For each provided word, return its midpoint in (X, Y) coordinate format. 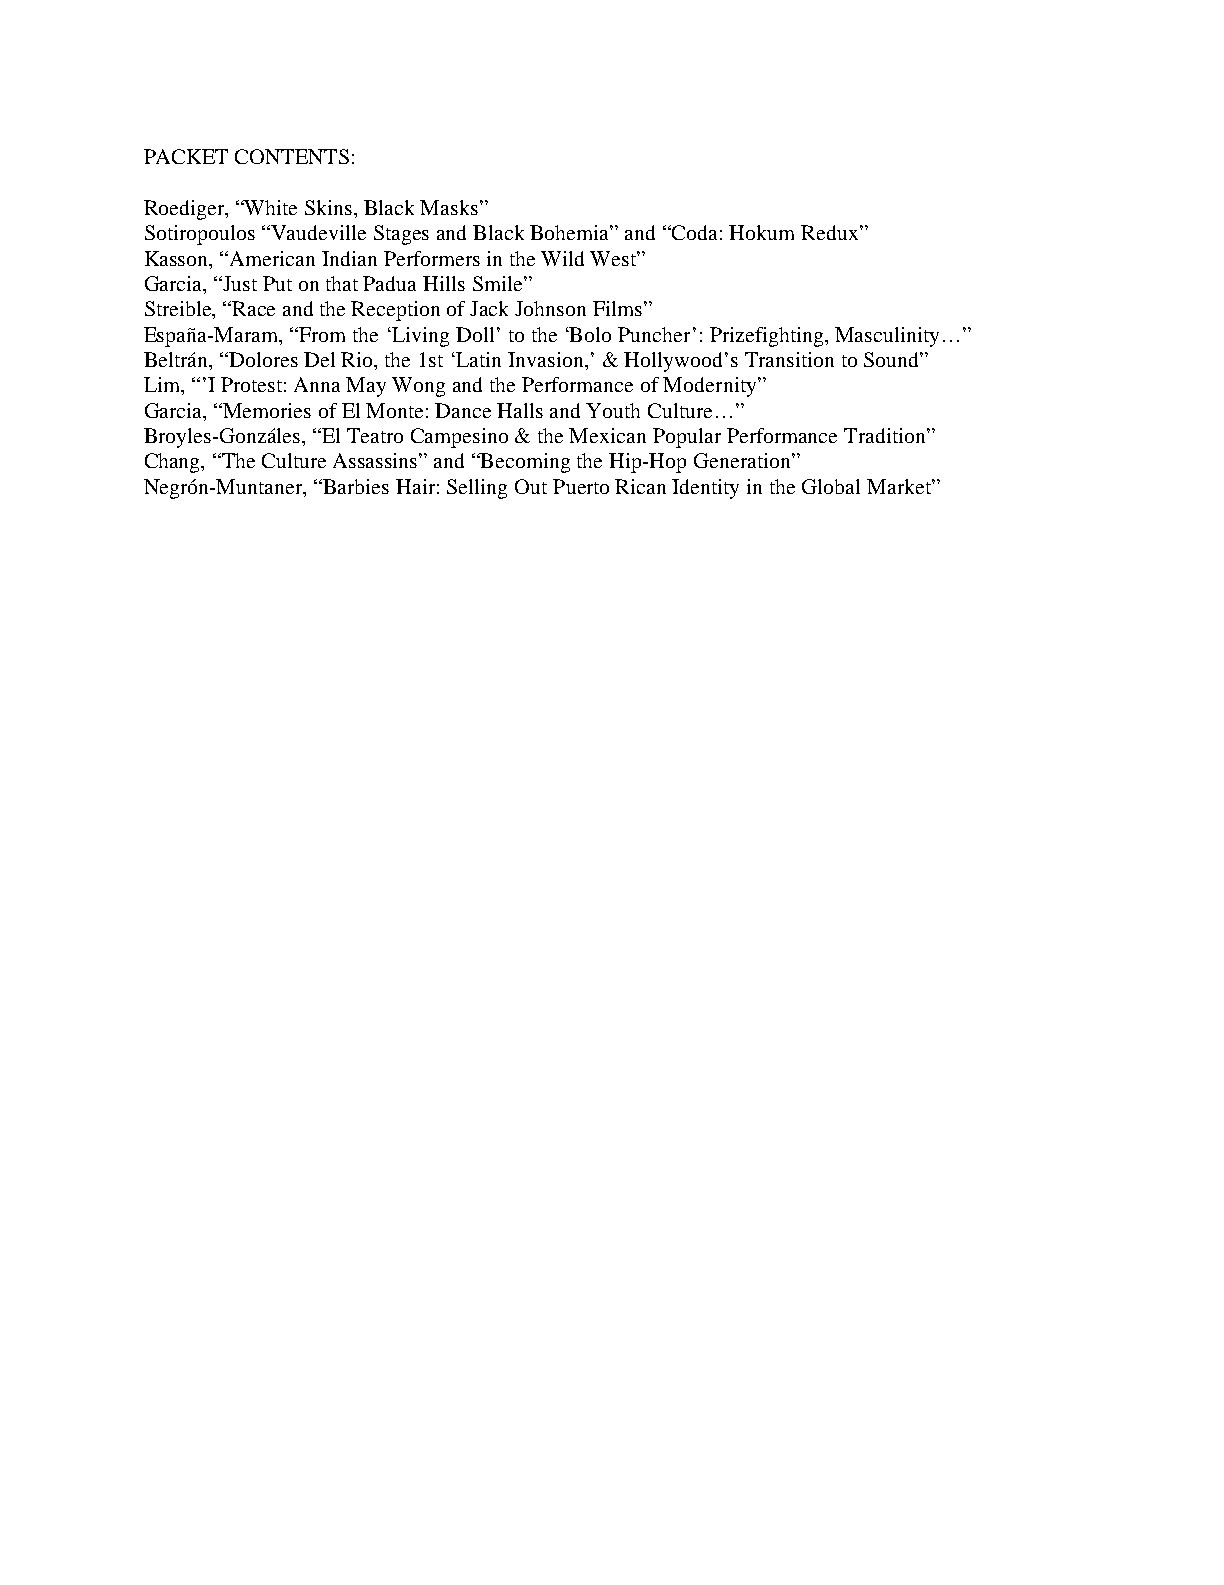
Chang (174, 463)
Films (619, 308)
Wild (562, 258)
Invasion (547, 359)
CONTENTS (292, 156)
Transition (789, 359)
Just (239, 283)
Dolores (263, 359)
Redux (831, 232)
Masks (449, 207)
